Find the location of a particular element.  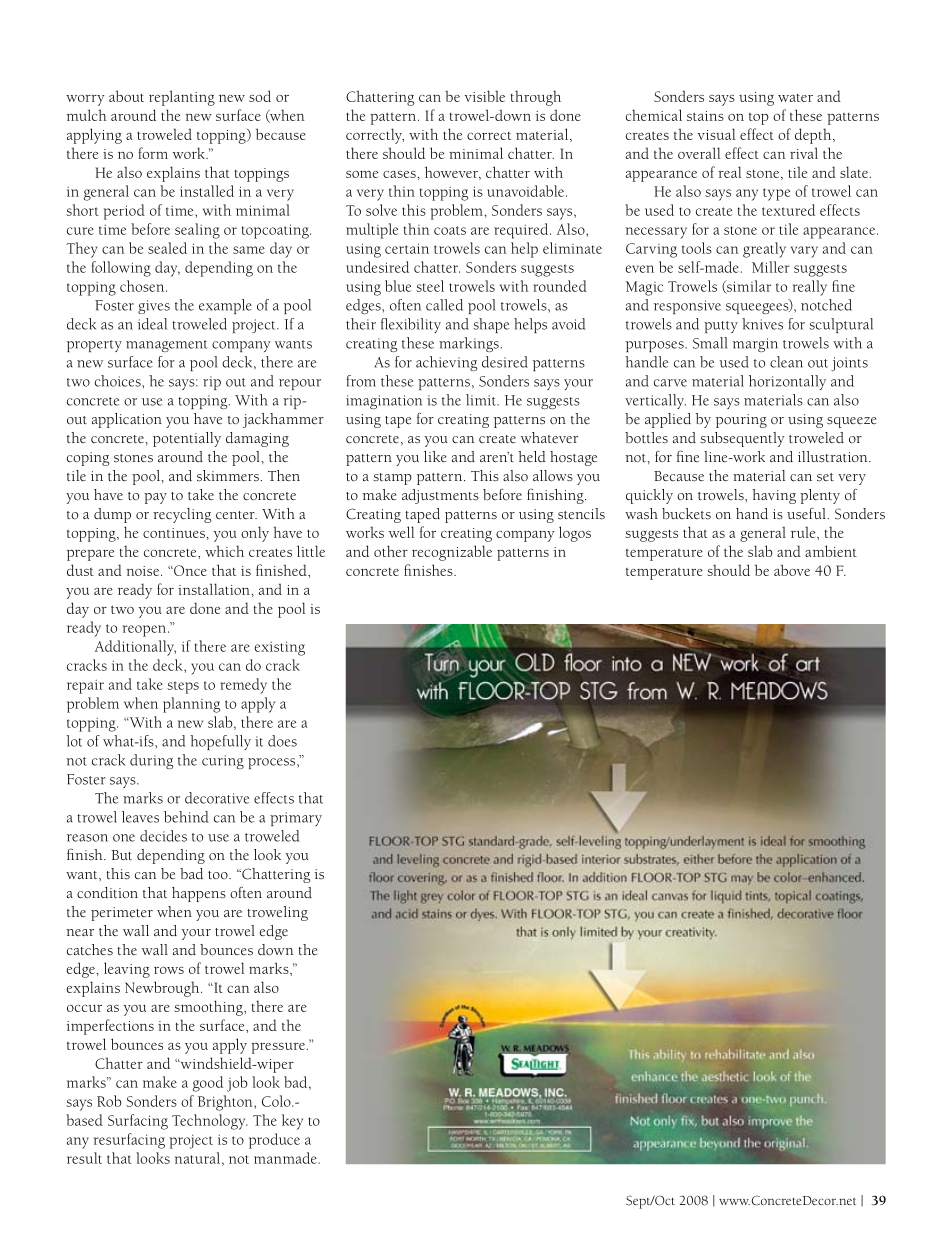

primary is located at coordinates (296, 819).
